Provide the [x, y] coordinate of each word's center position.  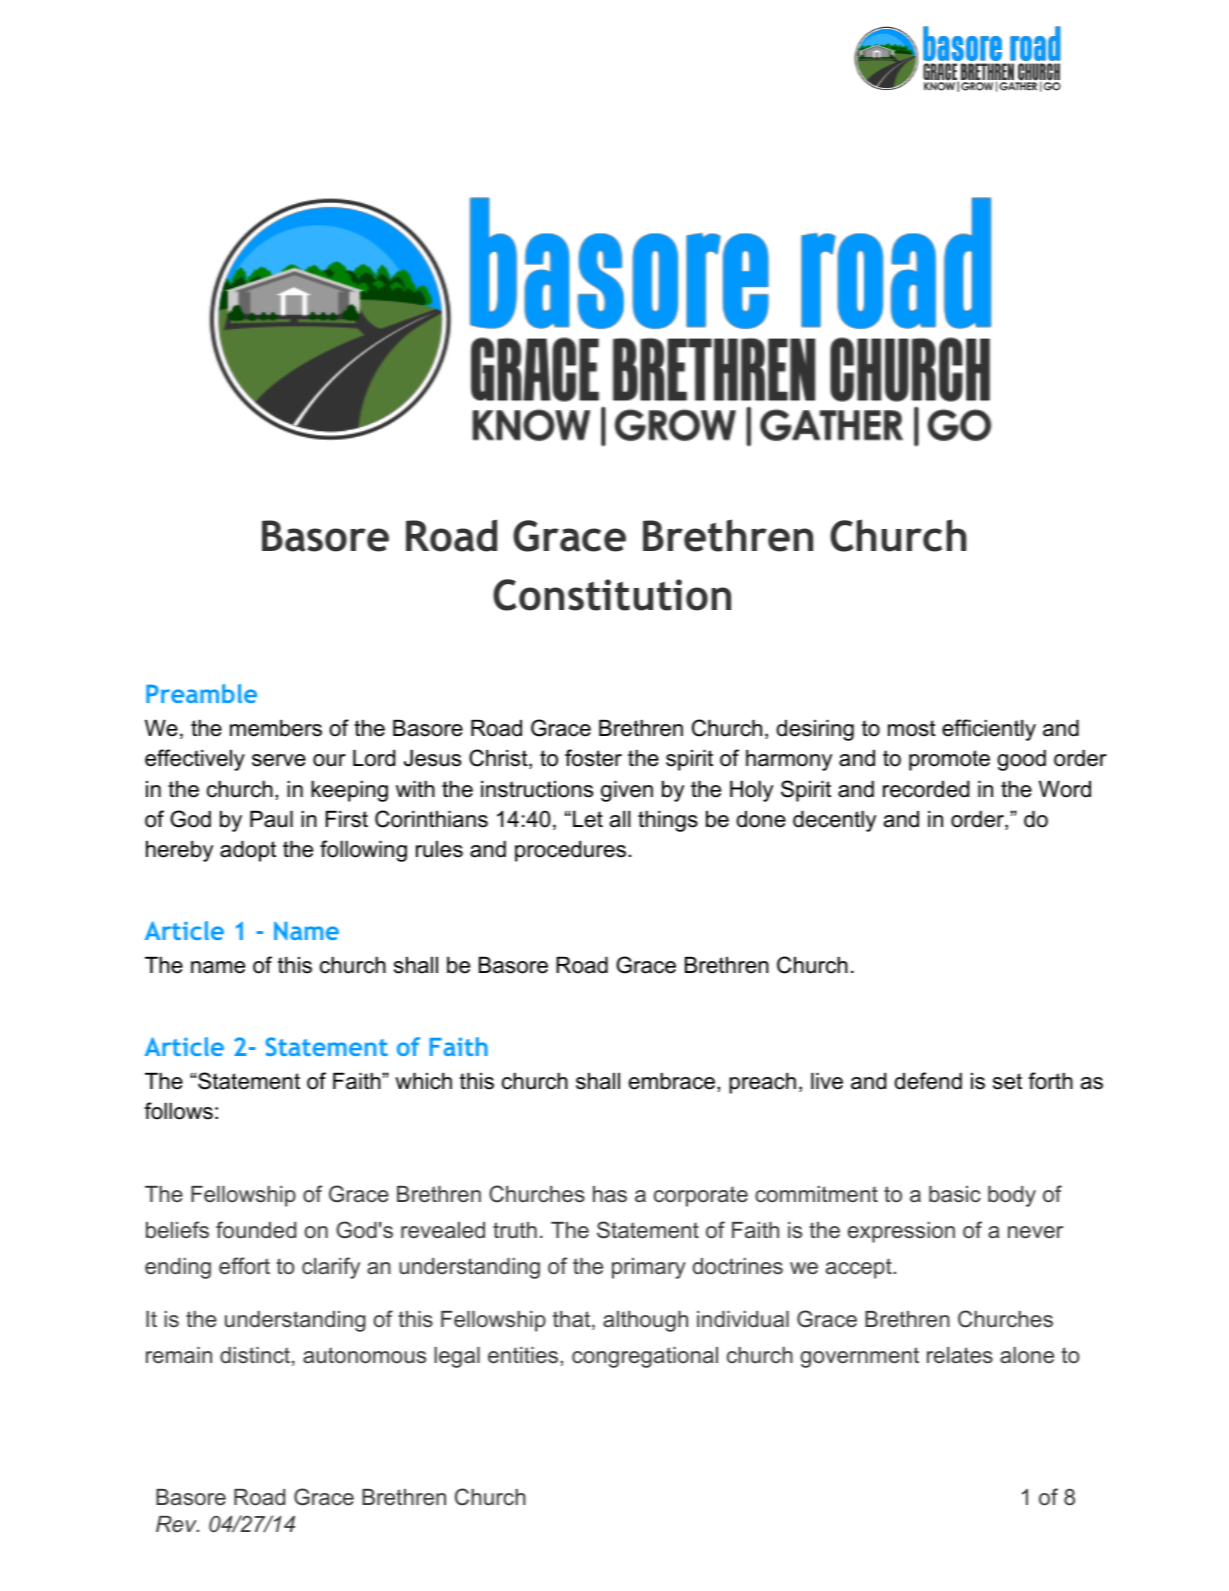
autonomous [364, 1355]
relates [960, 1355]
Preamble [201, 693]
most [912, 728]
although [645, 1321]
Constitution [612, 595]
